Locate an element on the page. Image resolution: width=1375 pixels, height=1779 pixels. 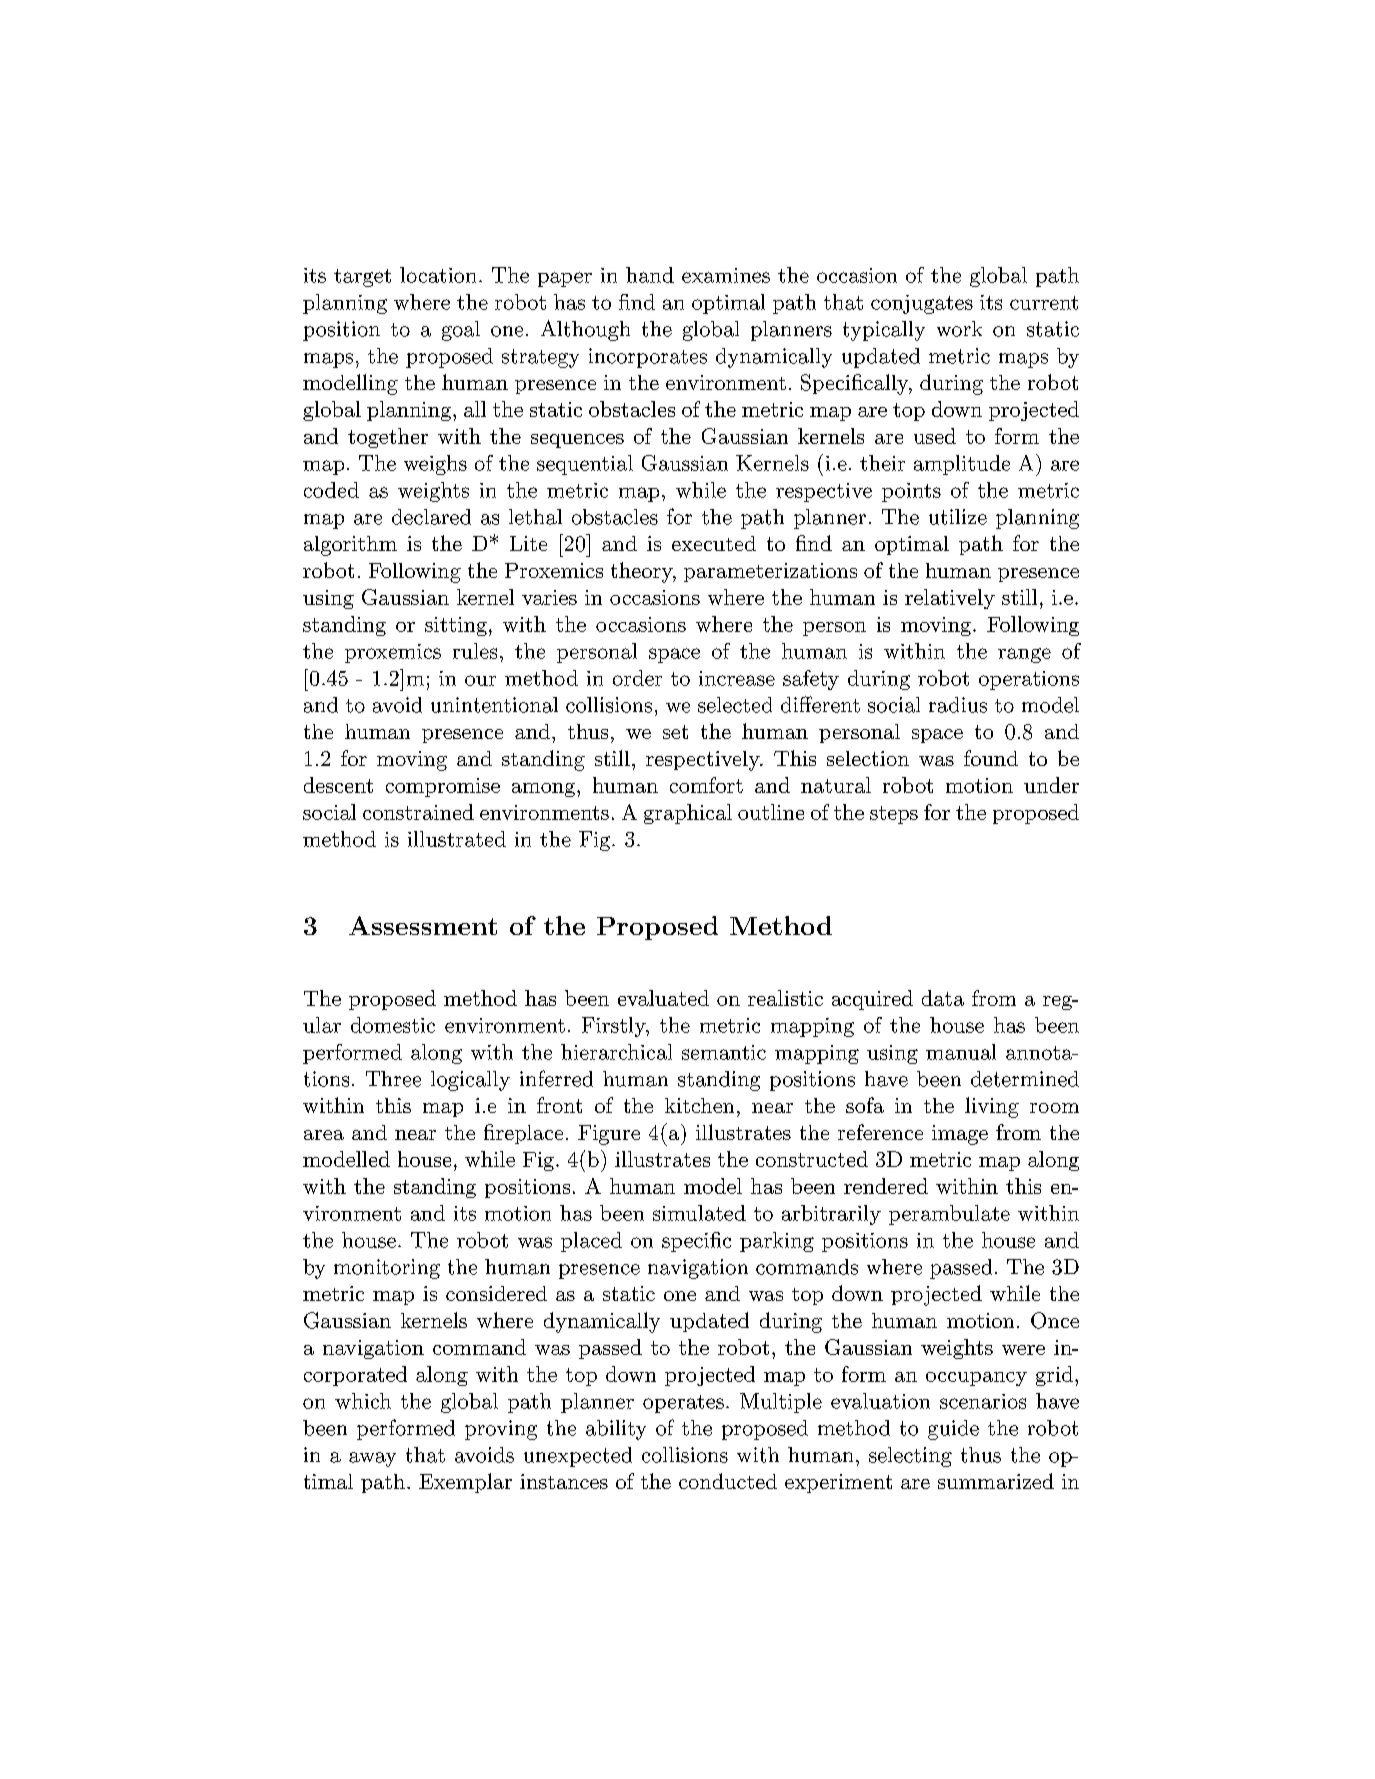
away is located at coordinates (372, 1459).
